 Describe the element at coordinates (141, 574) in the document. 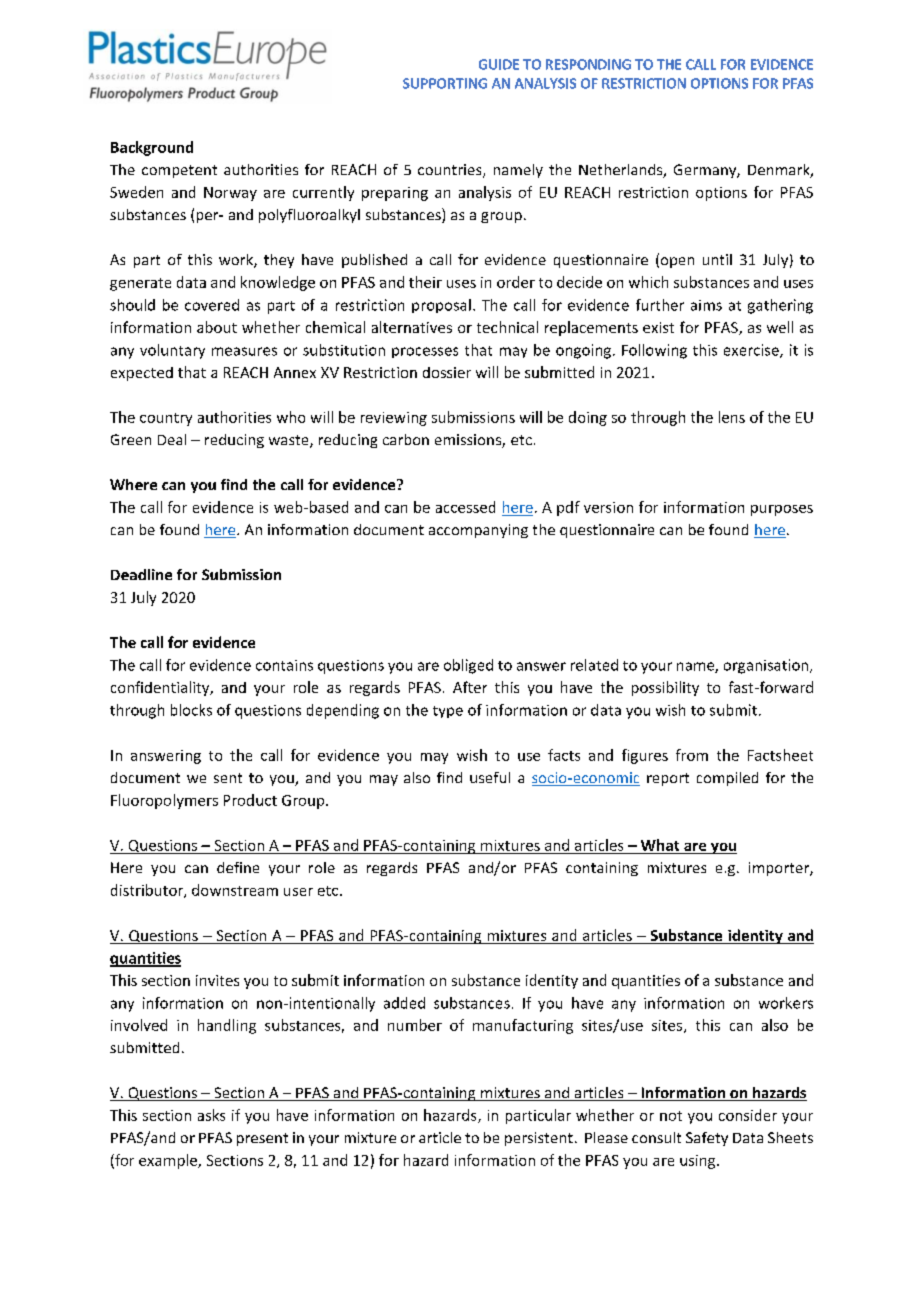

I see `Deadline` at that location.
